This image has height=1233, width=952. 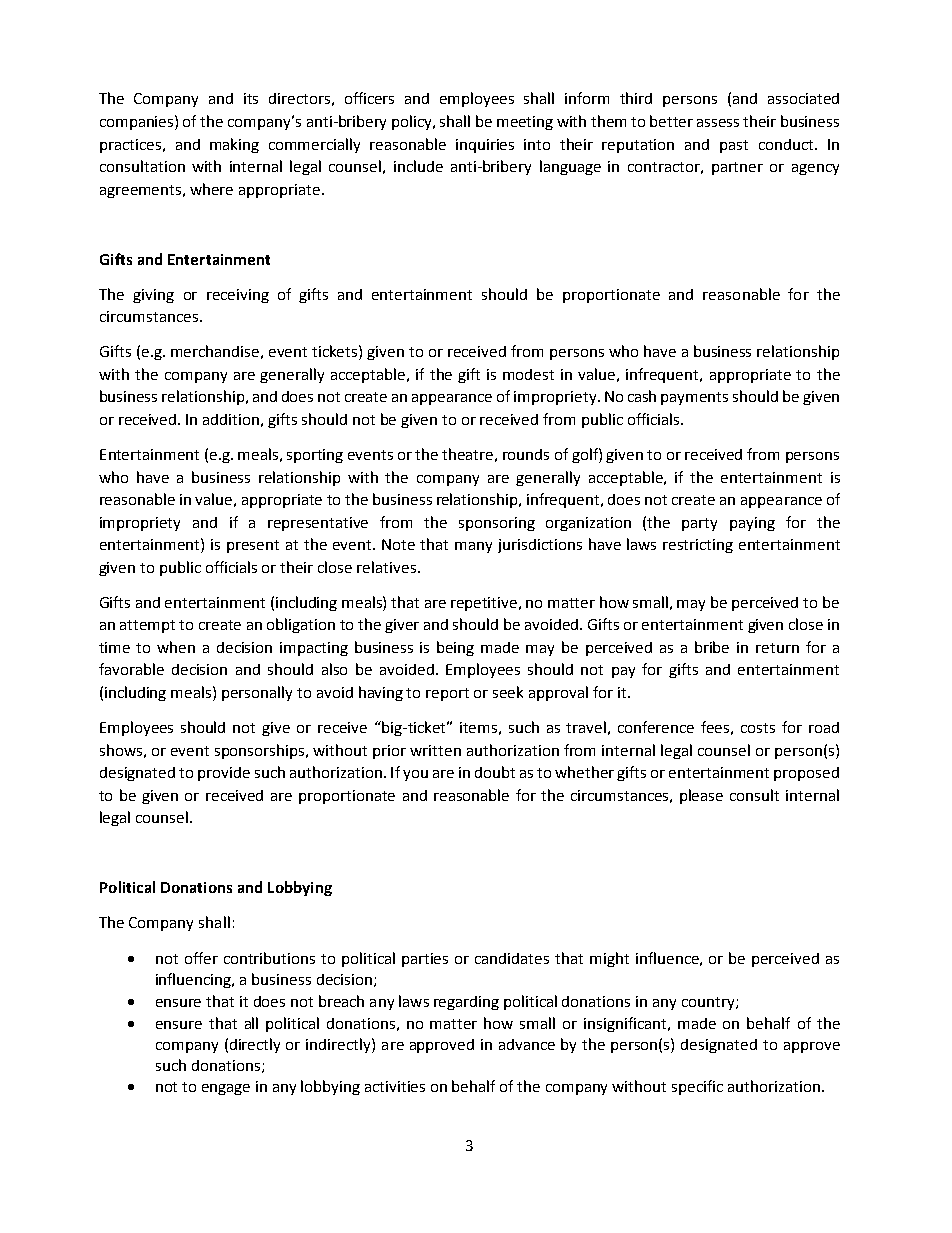 What do you see at coordinates (485, 146) in the image?
I see `inquiries` at bounding box center [485, 146].
